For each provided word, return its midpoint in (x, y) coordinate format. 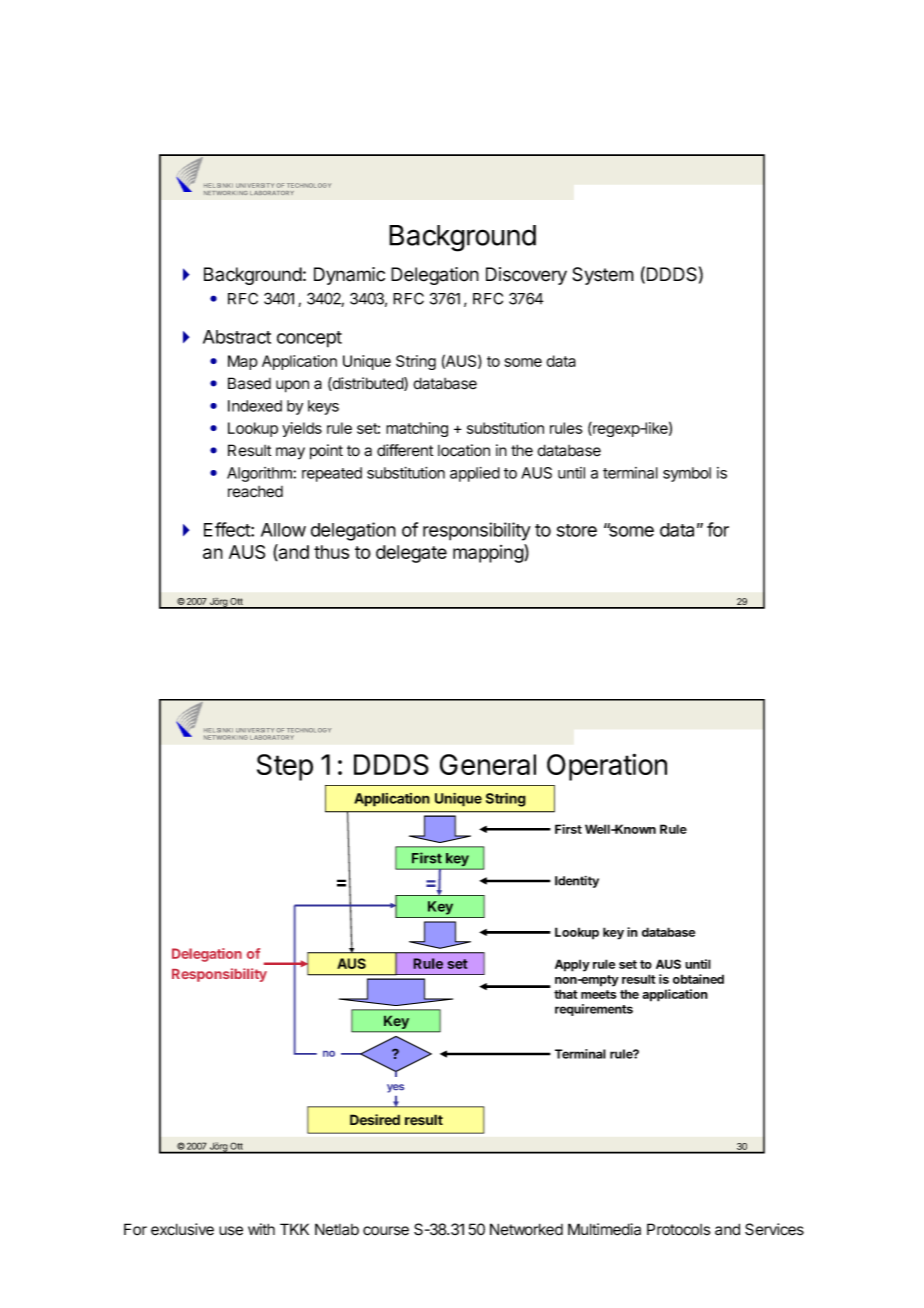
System (603, 276)
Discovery (526, 276)
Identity (577, 882)
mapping (489, 553)
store (577, 530)
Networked (526, 1229)
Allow (283, 530)
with (261, 1229)
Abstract (237, 337)
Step (285, 767)
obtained (698, 979)
